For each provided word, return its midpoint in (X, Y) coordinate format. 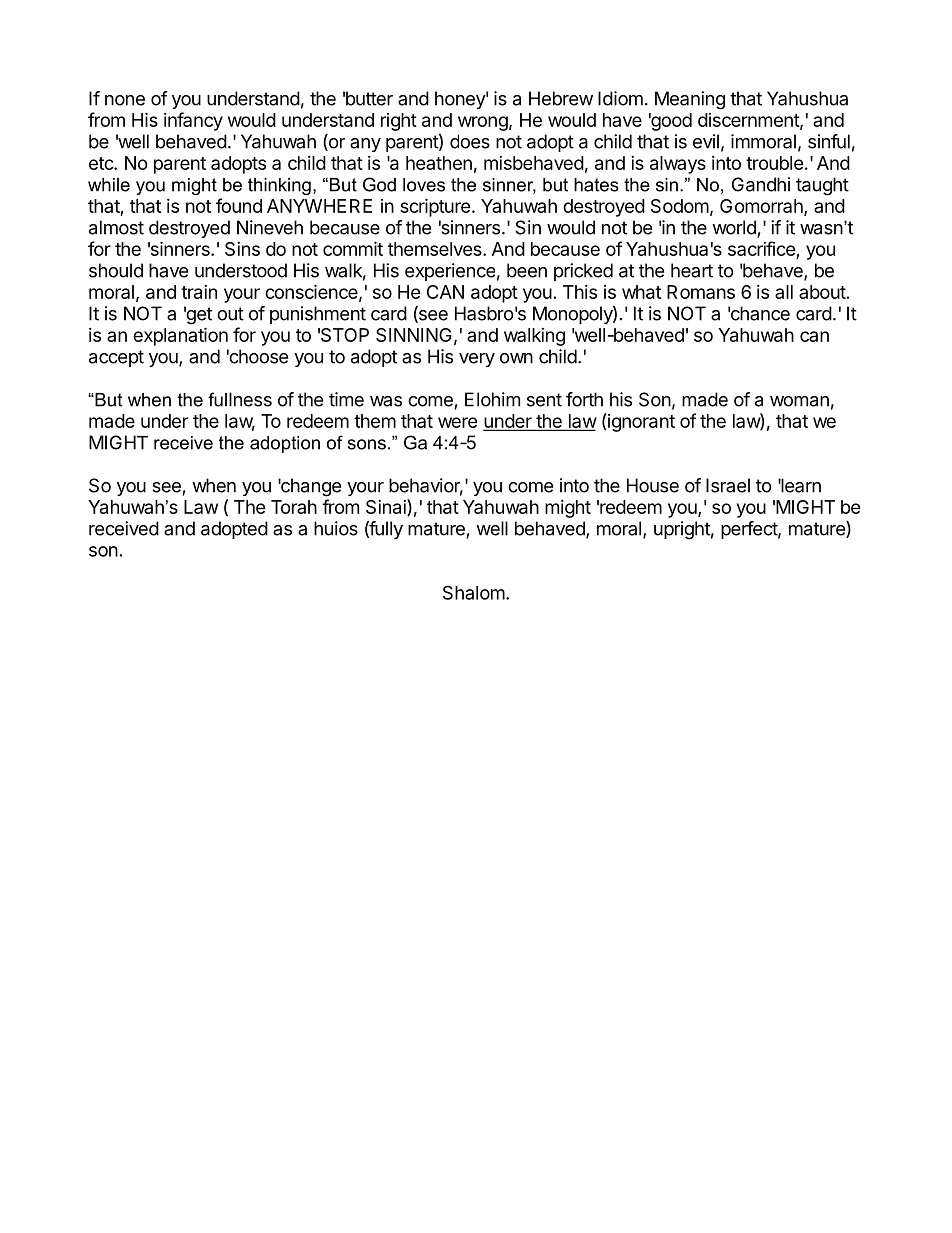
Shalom (474, 592)
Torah (294, 507)
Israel (728, 485)
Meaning (690, 100)
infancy (193, 121)
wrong (483, 123)
